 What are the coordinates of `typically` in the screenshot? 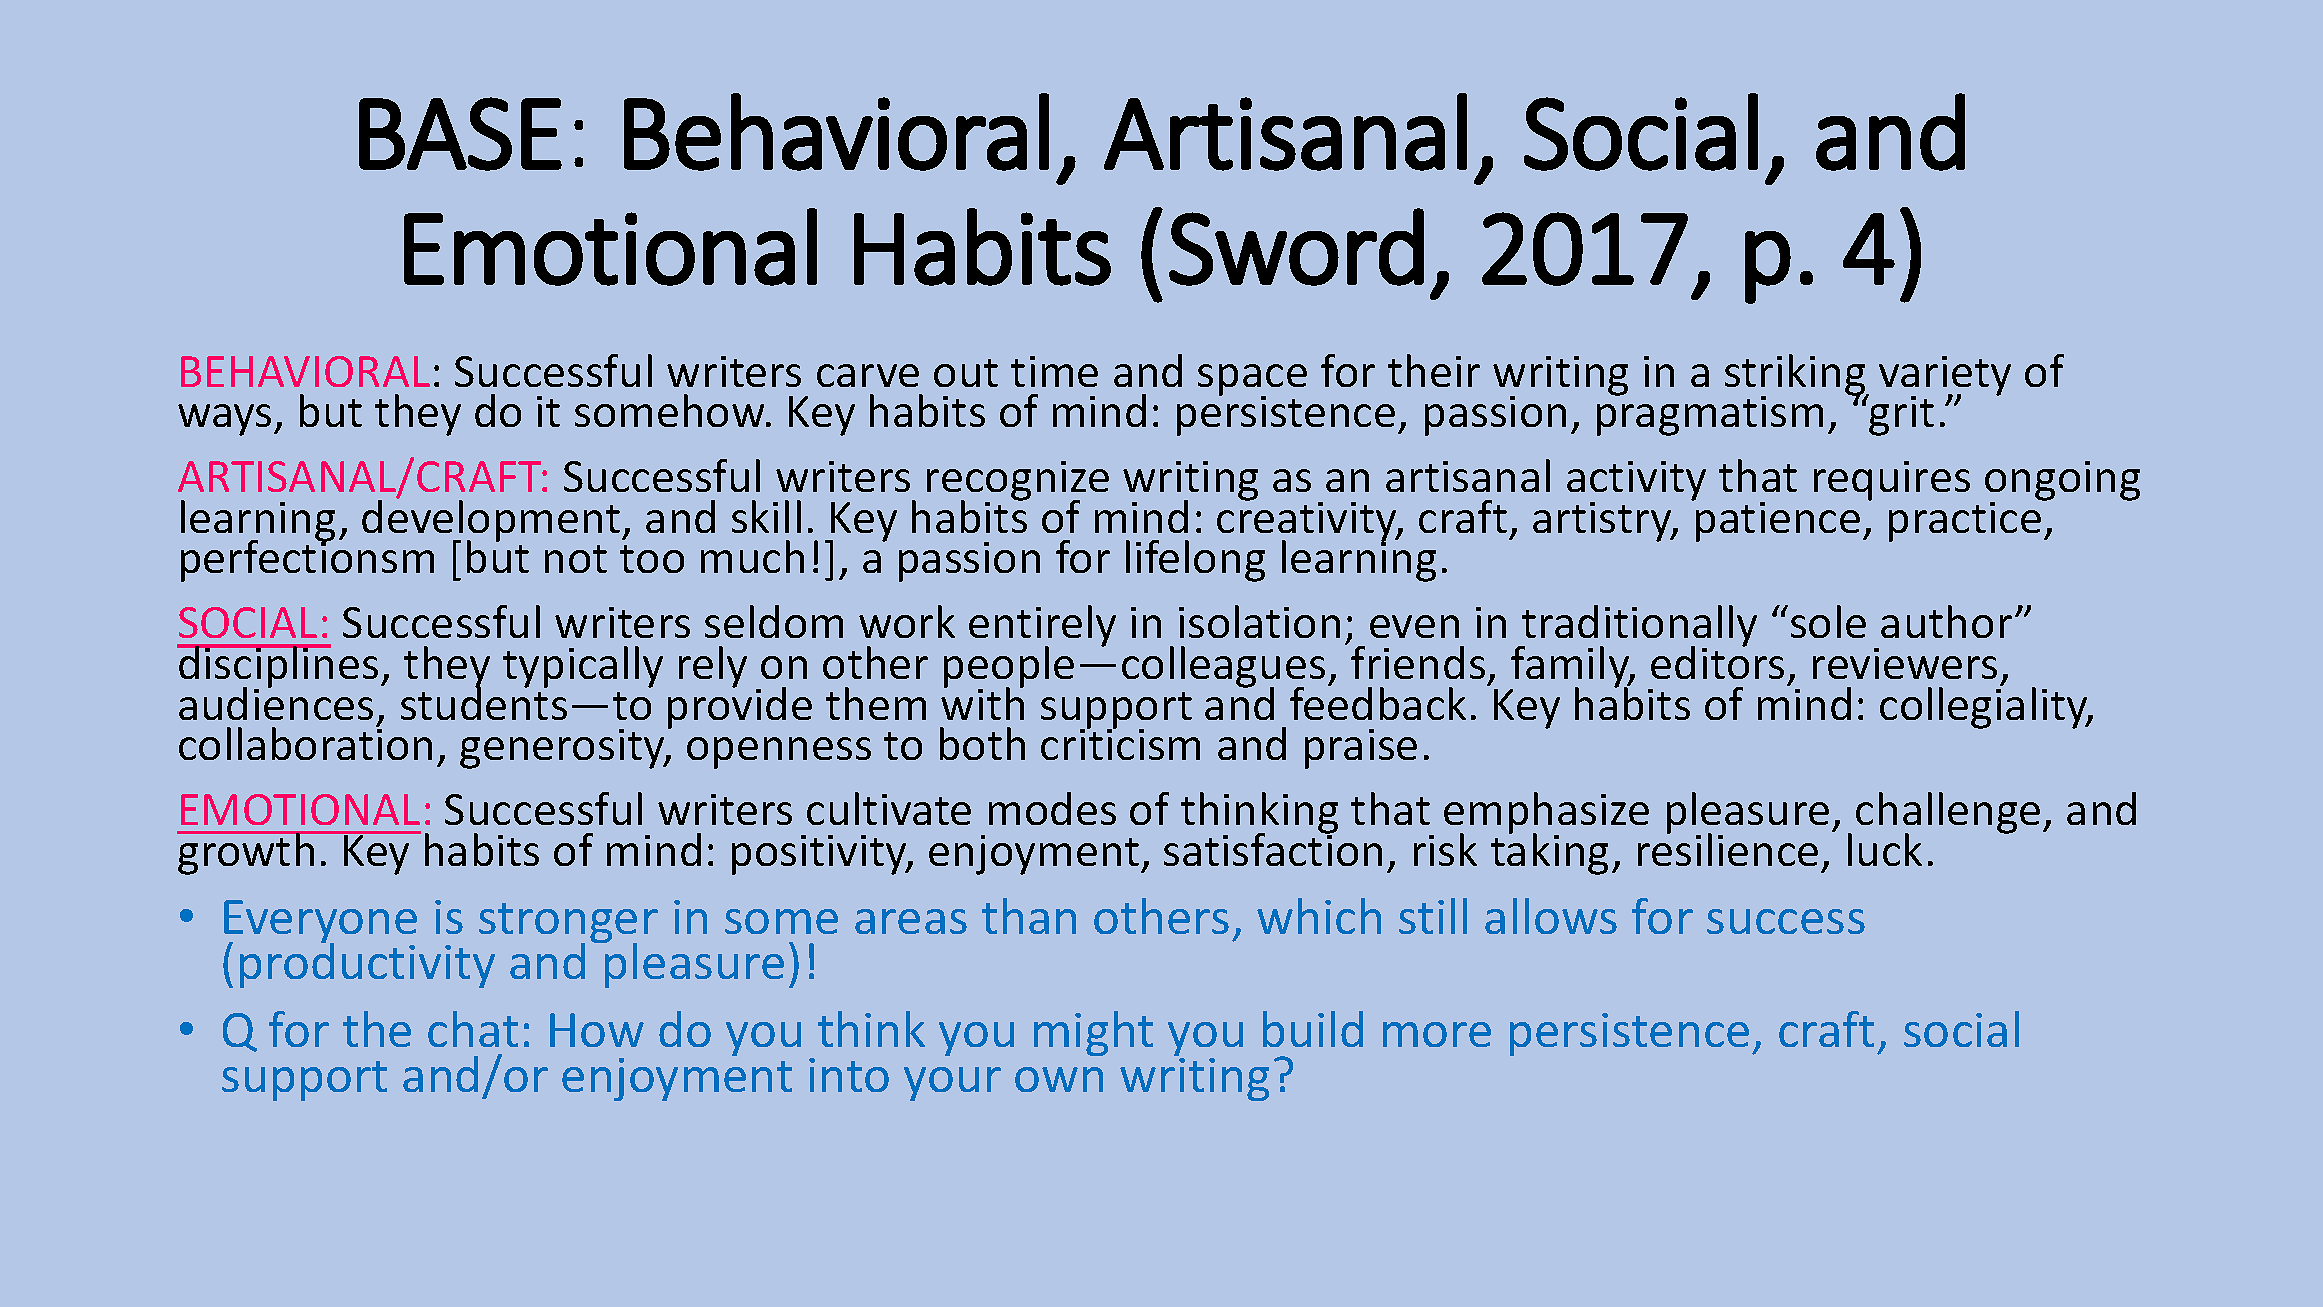 It's located at (583, 667).
